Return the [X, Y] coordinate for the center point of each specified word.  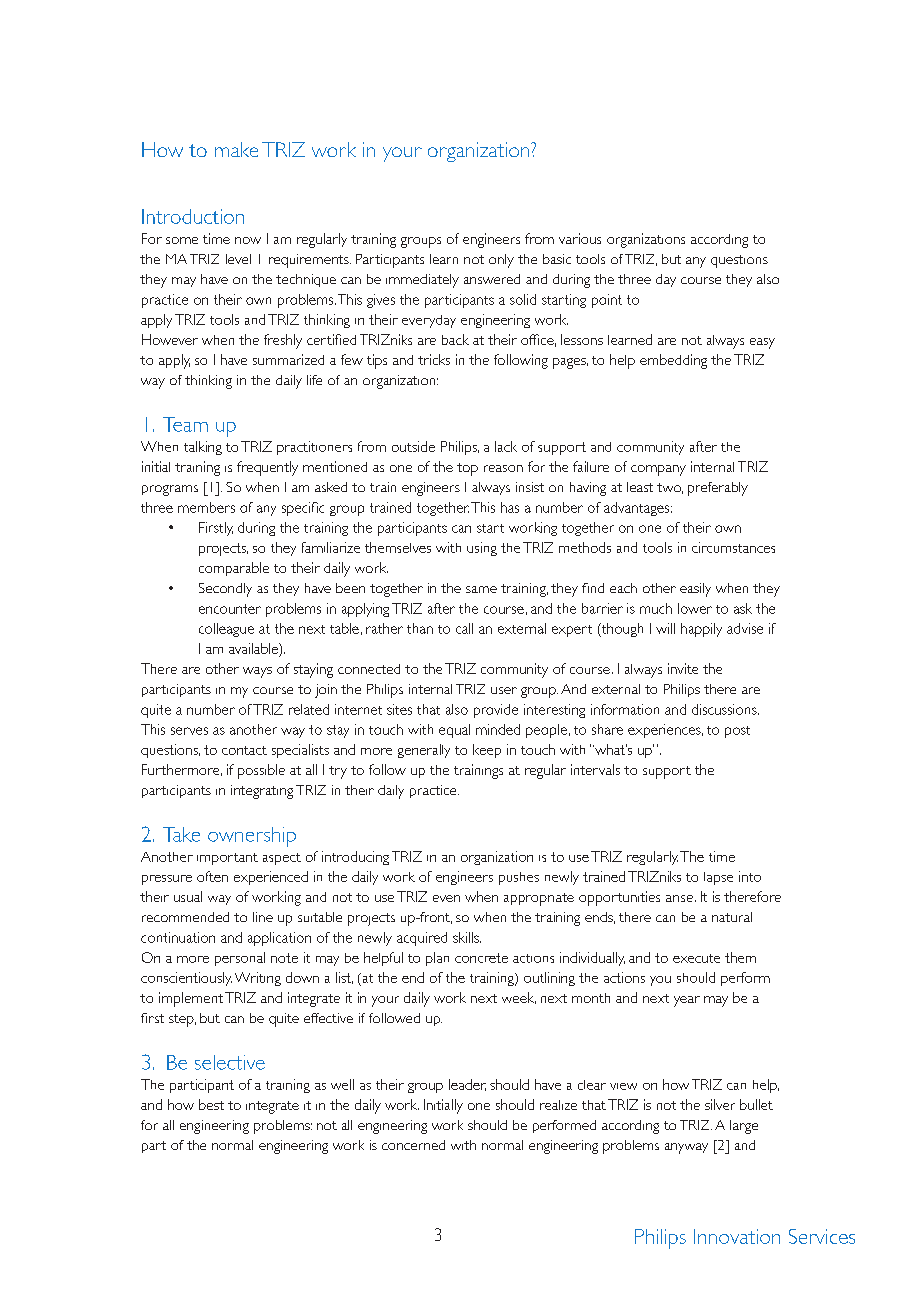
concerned [413, 1145]
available [254, 648]
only [501, 261]
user [504, 690]
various [580, 238]
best [211, 1104]
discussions [725, 709]
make [236, 149]
